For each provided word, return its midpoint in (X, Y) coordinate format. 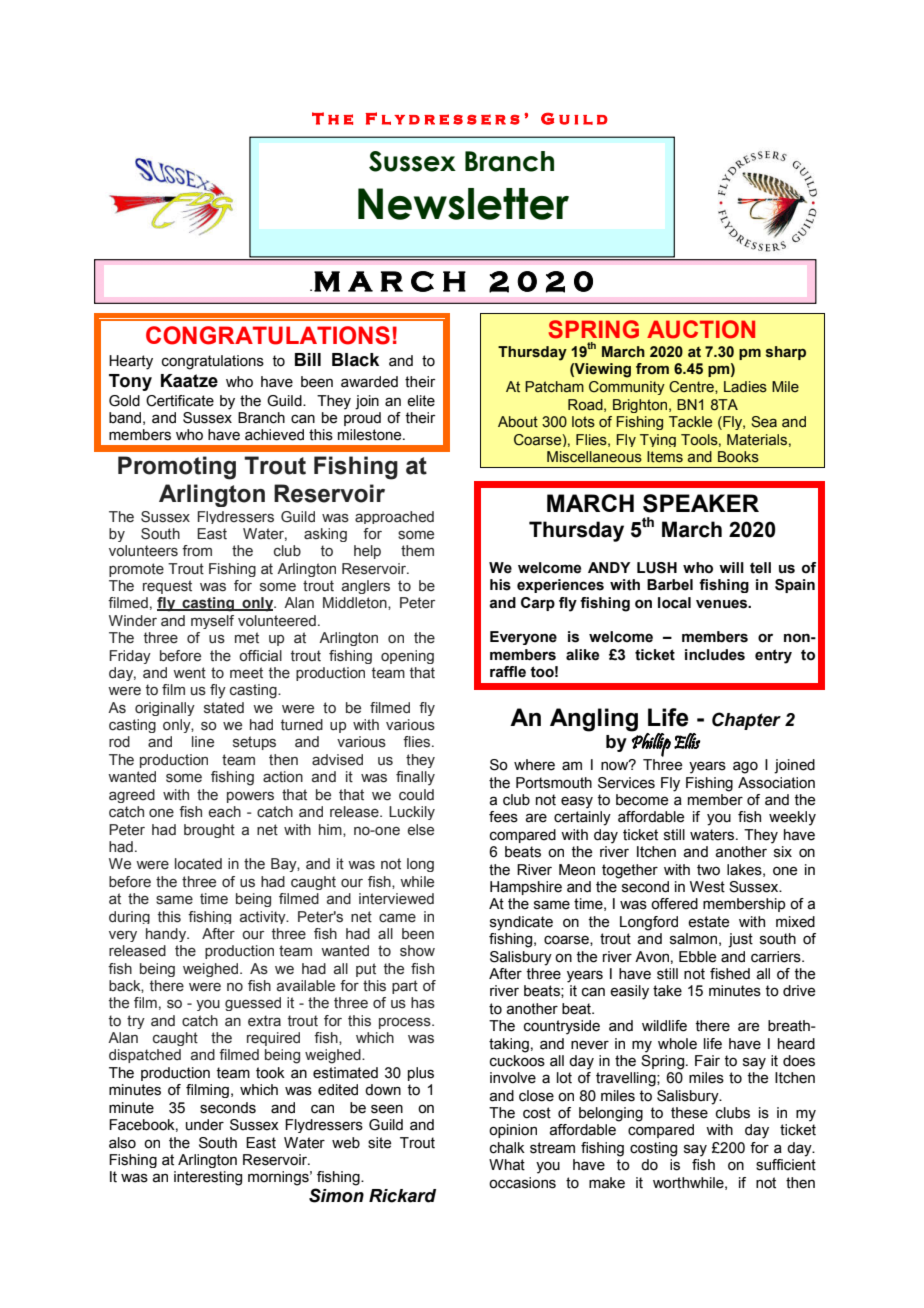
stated (224, 708)
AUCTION (701, 329)
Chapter (746, 721)
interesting (208, 1178)
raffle (508, 672)
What (507, 1165)
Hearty (131, 362)
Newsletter (463, 204)
